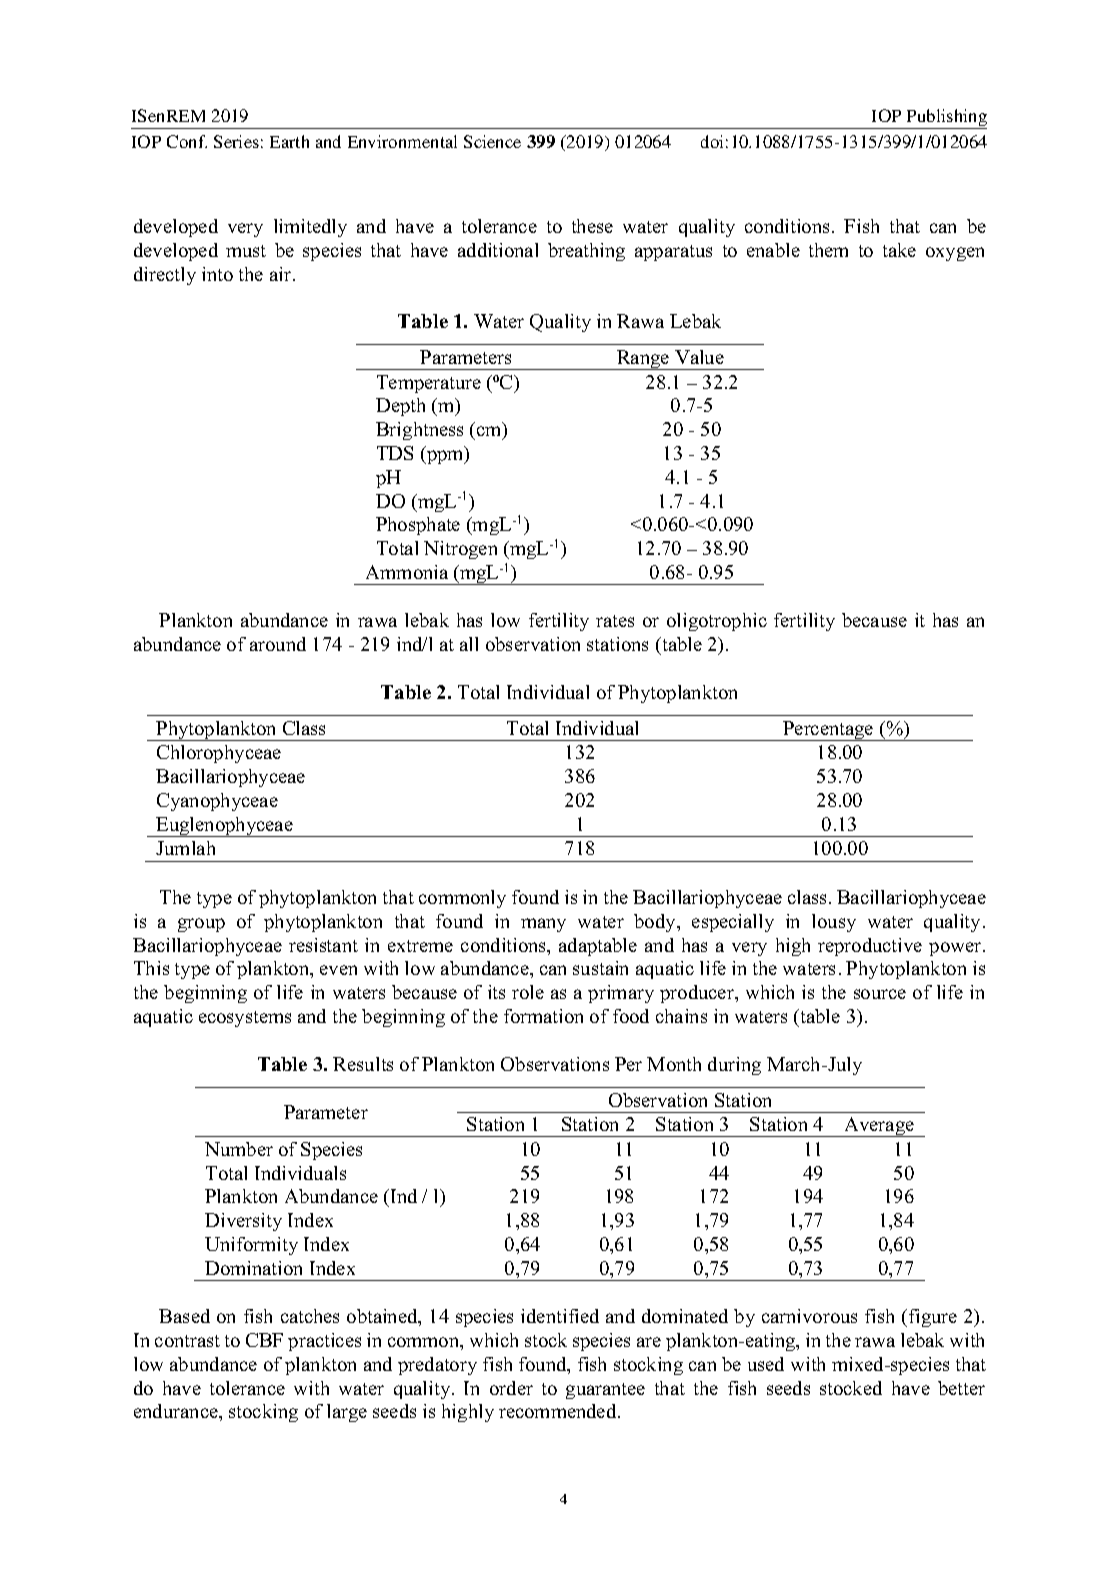 The image size is (1120, 1585). What do you see at coordinates (492, 141) in the document?
I see `Science` at bounding box center [492, 141].
